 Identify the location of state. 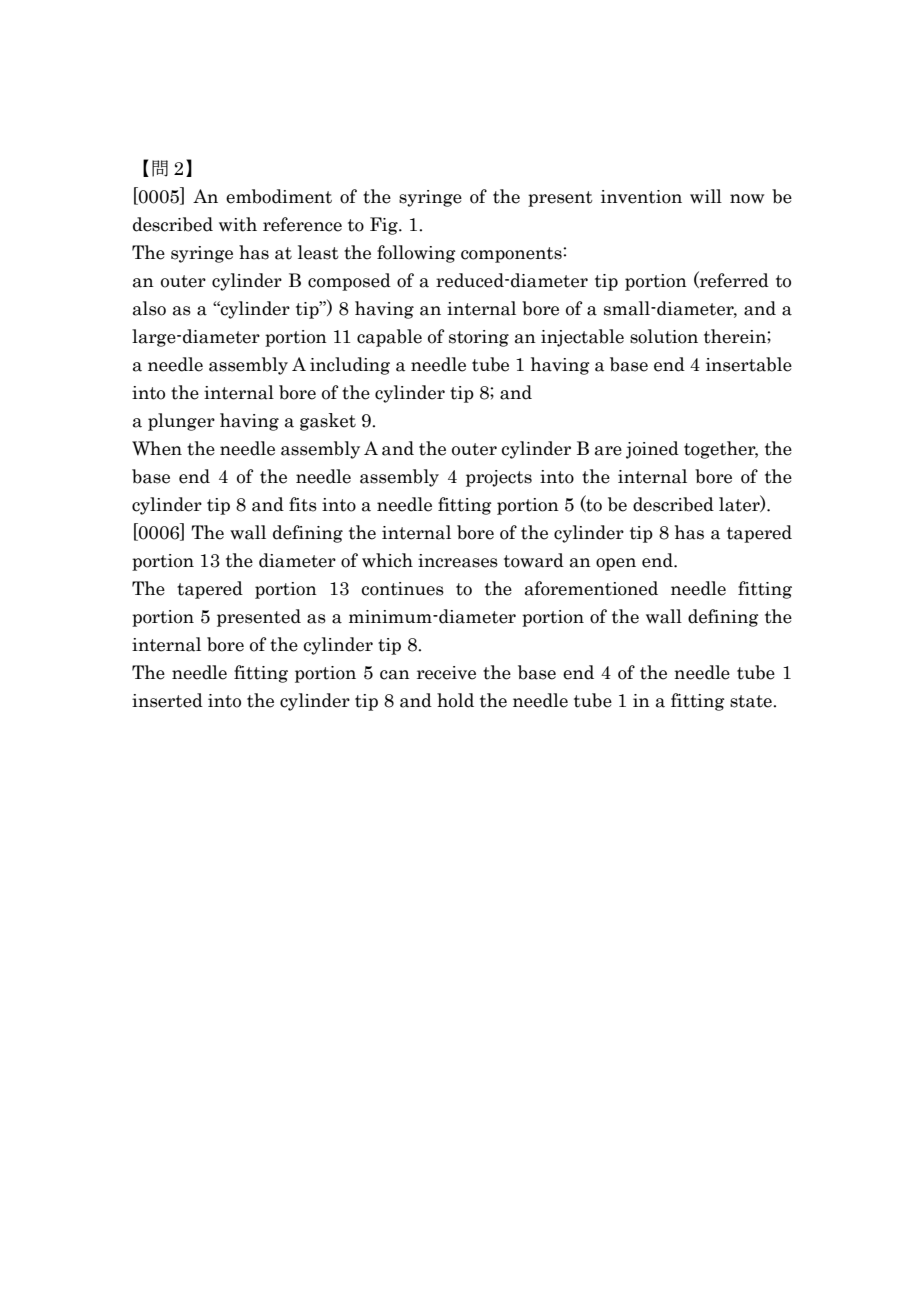
(752, 701).
